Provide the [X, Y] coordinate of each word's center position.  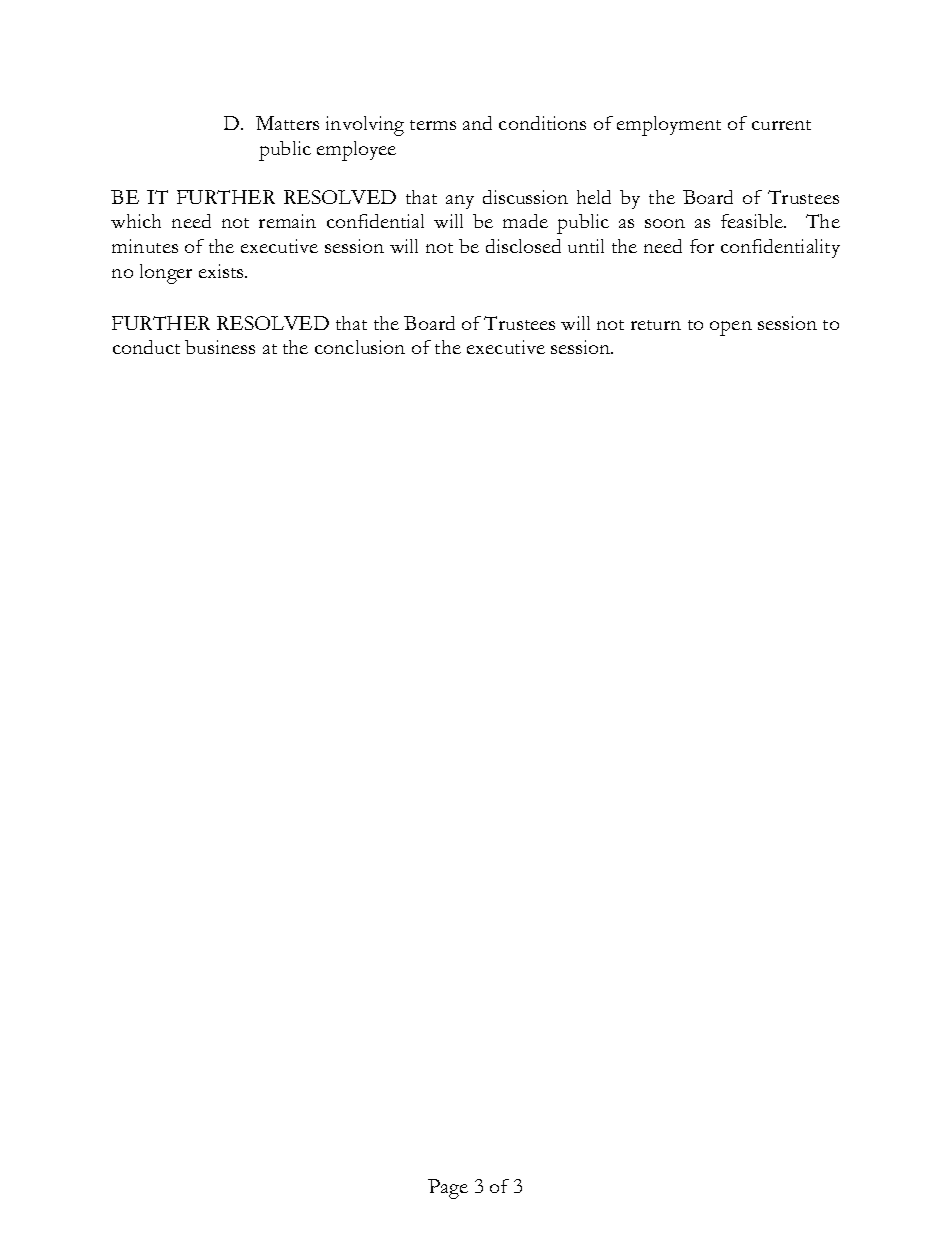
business [220, 347]
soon [665, 223]
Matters [287, 123]
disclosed [523, 246]
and [477, 123]
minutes [145, 246]
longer [166, 274]
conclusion [360, 347]
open [731, 328]
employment [669, 126]
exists [222, 271]
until [586, 246]
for [702, 246]
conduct [146, 347]
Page [448, 1189]
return [656, 325]
